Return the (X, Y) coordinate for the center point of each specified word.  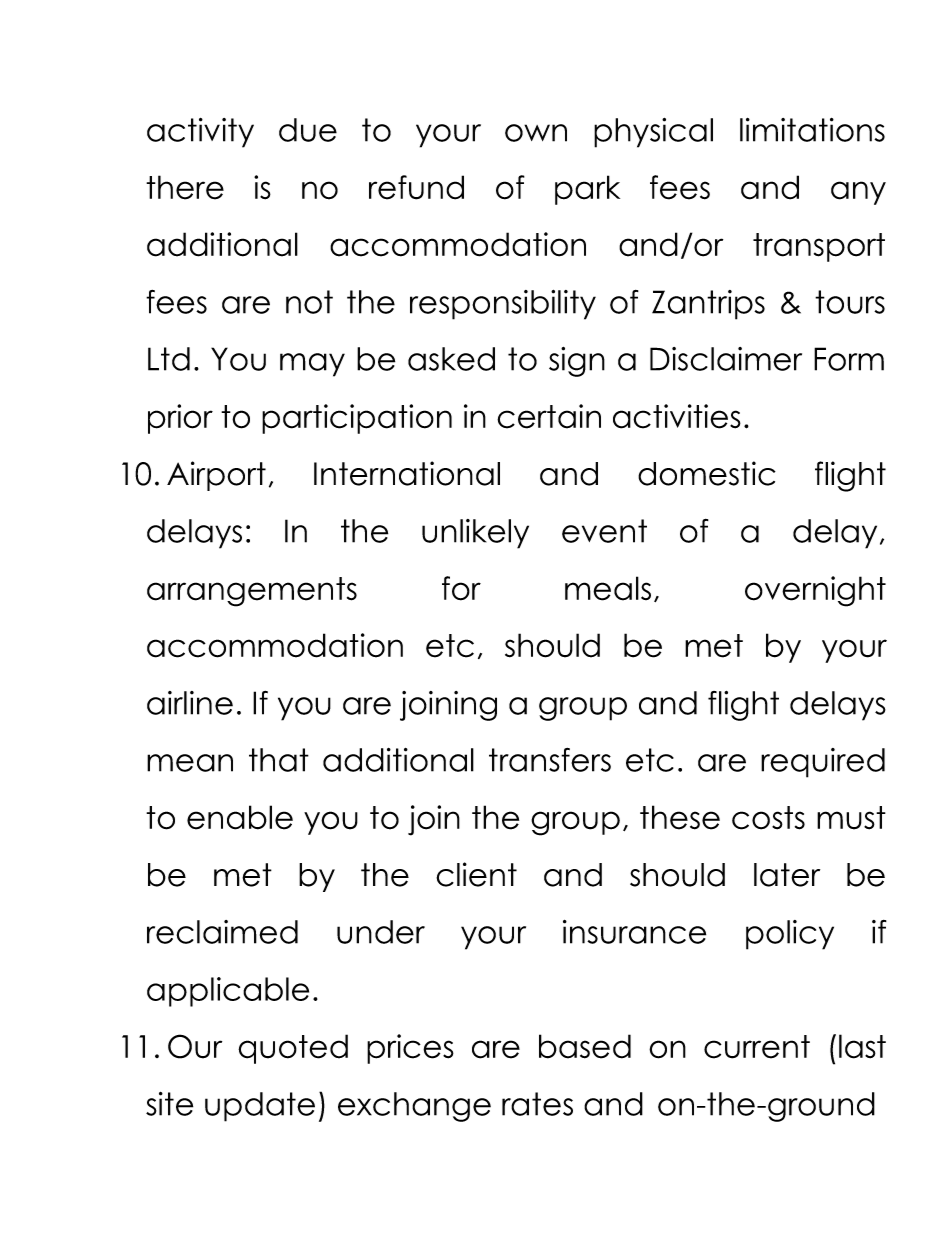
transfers (550, 760)
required (823, 763)
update (260, 1107)
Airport (216, 476)
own (536, 133)
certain (549, 416)
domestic (707, 473)
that (279, 760)
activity (200, 133)
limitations (812, 130)
